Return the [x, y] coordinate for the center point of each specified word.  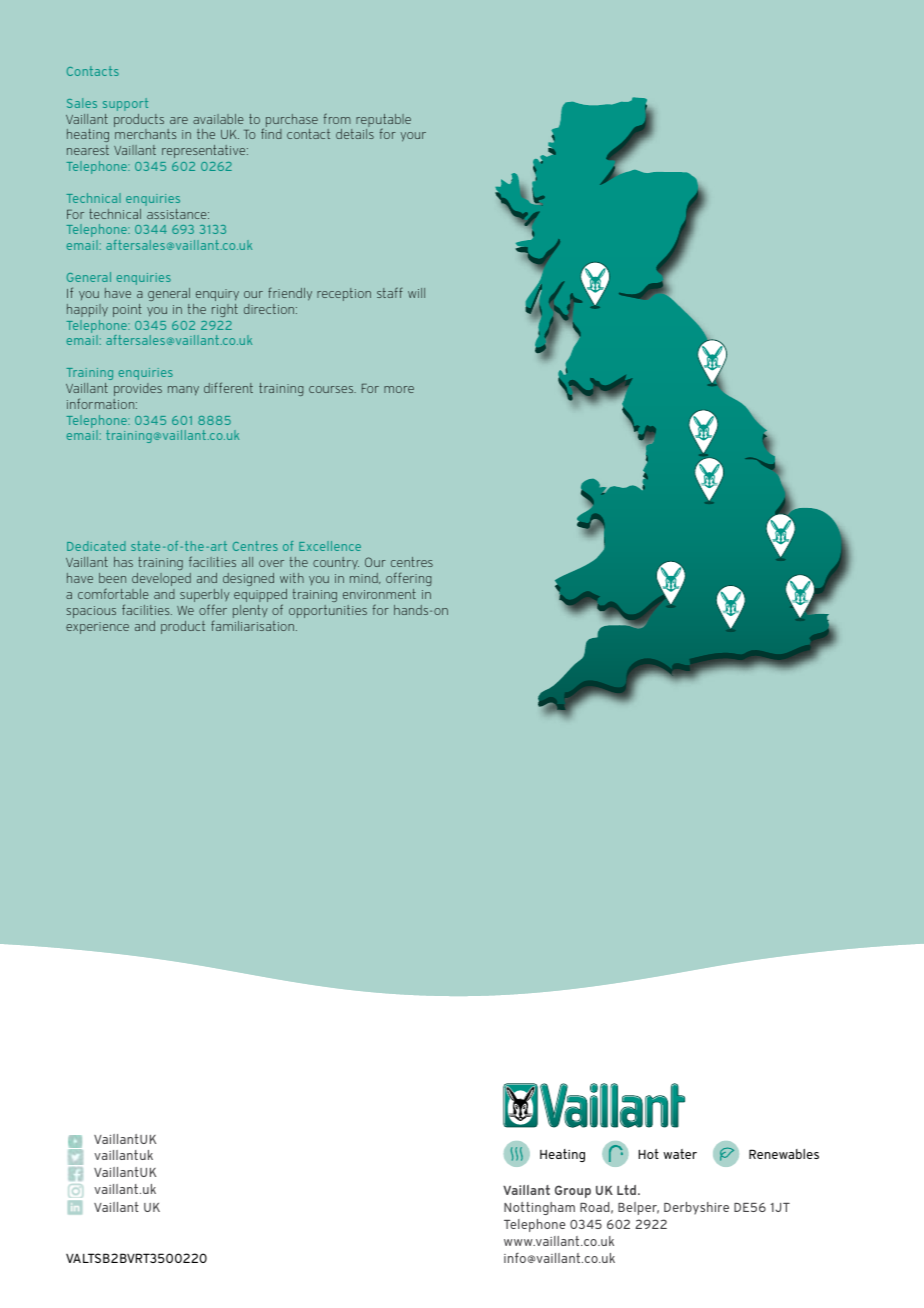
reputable [383, 122]
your [413, 137]
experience [97, 628]
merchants [145, 134]
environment [379, 594]
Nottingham [539, 1208]
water [680, 1154]
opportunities [328, 611]
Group [573, 1191]
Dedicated [96, 546]
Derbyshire [696, 1208]
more [399, 389]
